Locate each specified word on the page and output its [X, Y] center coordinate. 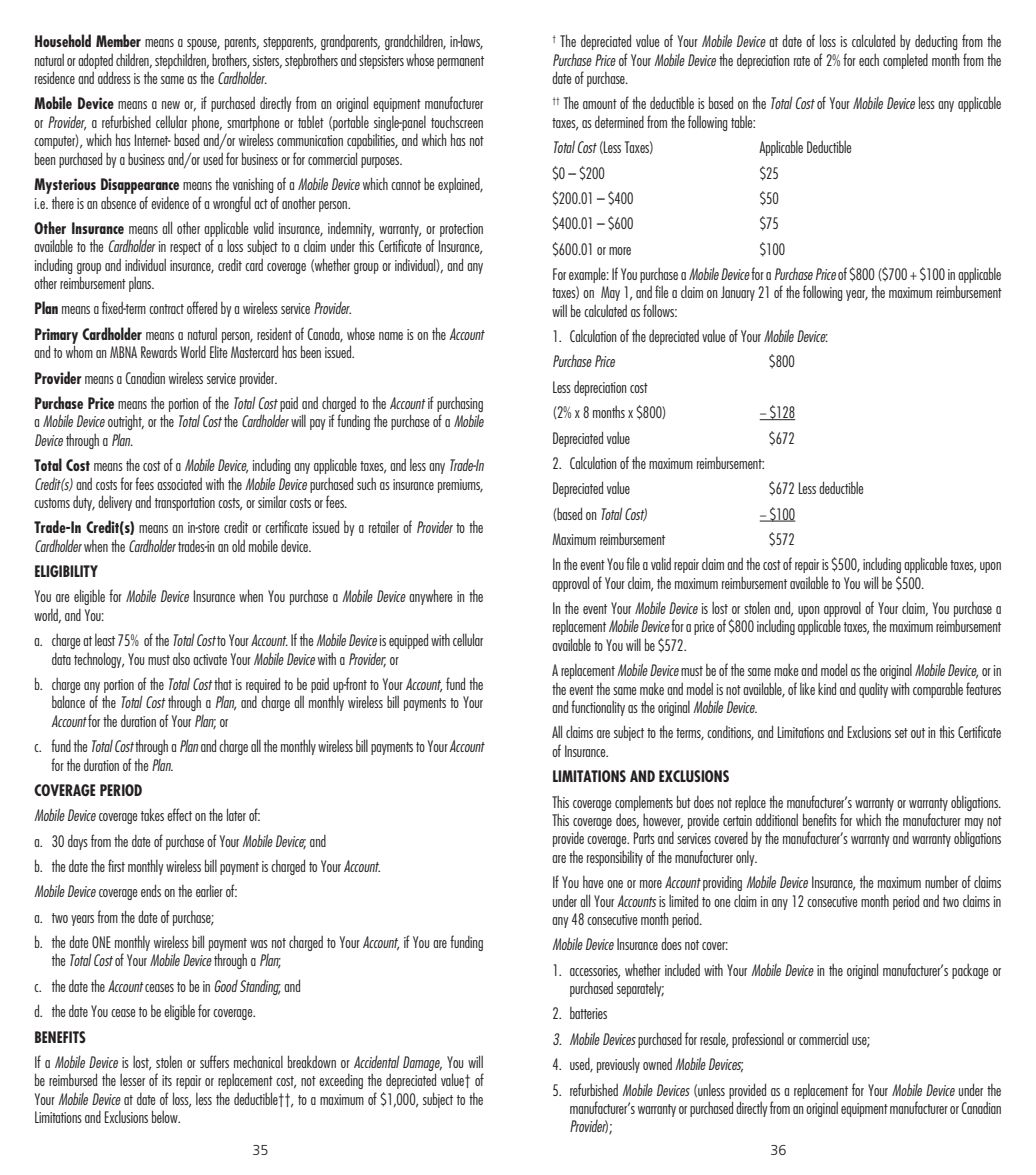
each [869, 60]
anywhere [431, 597]
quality [873, 690]
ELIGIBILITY [66, 571]
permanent [460, 62]
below [166, 1116]
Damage [422, 1063]
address [114, 77]
